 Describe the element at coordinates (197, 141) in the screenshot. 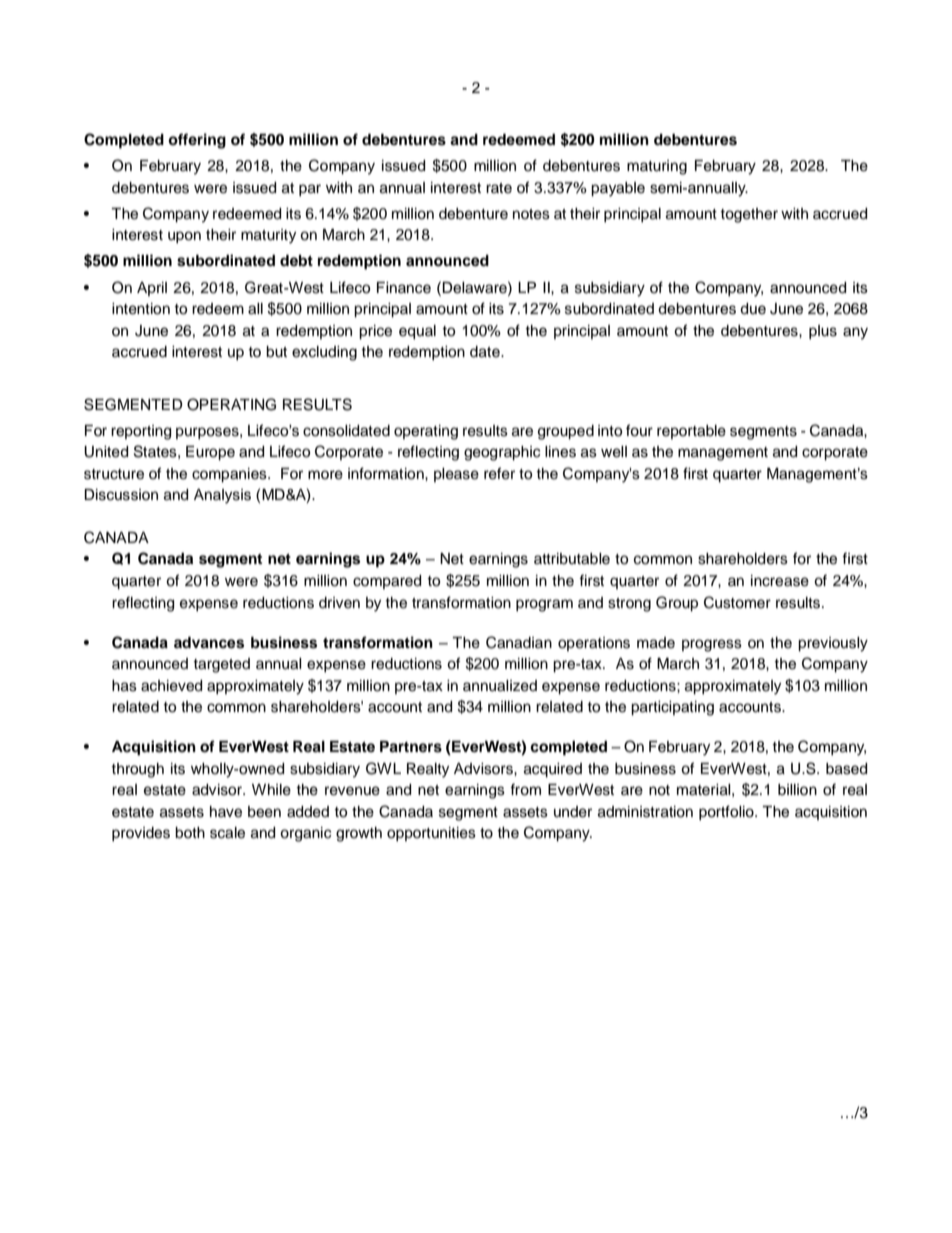

I see `offering` at that location.
